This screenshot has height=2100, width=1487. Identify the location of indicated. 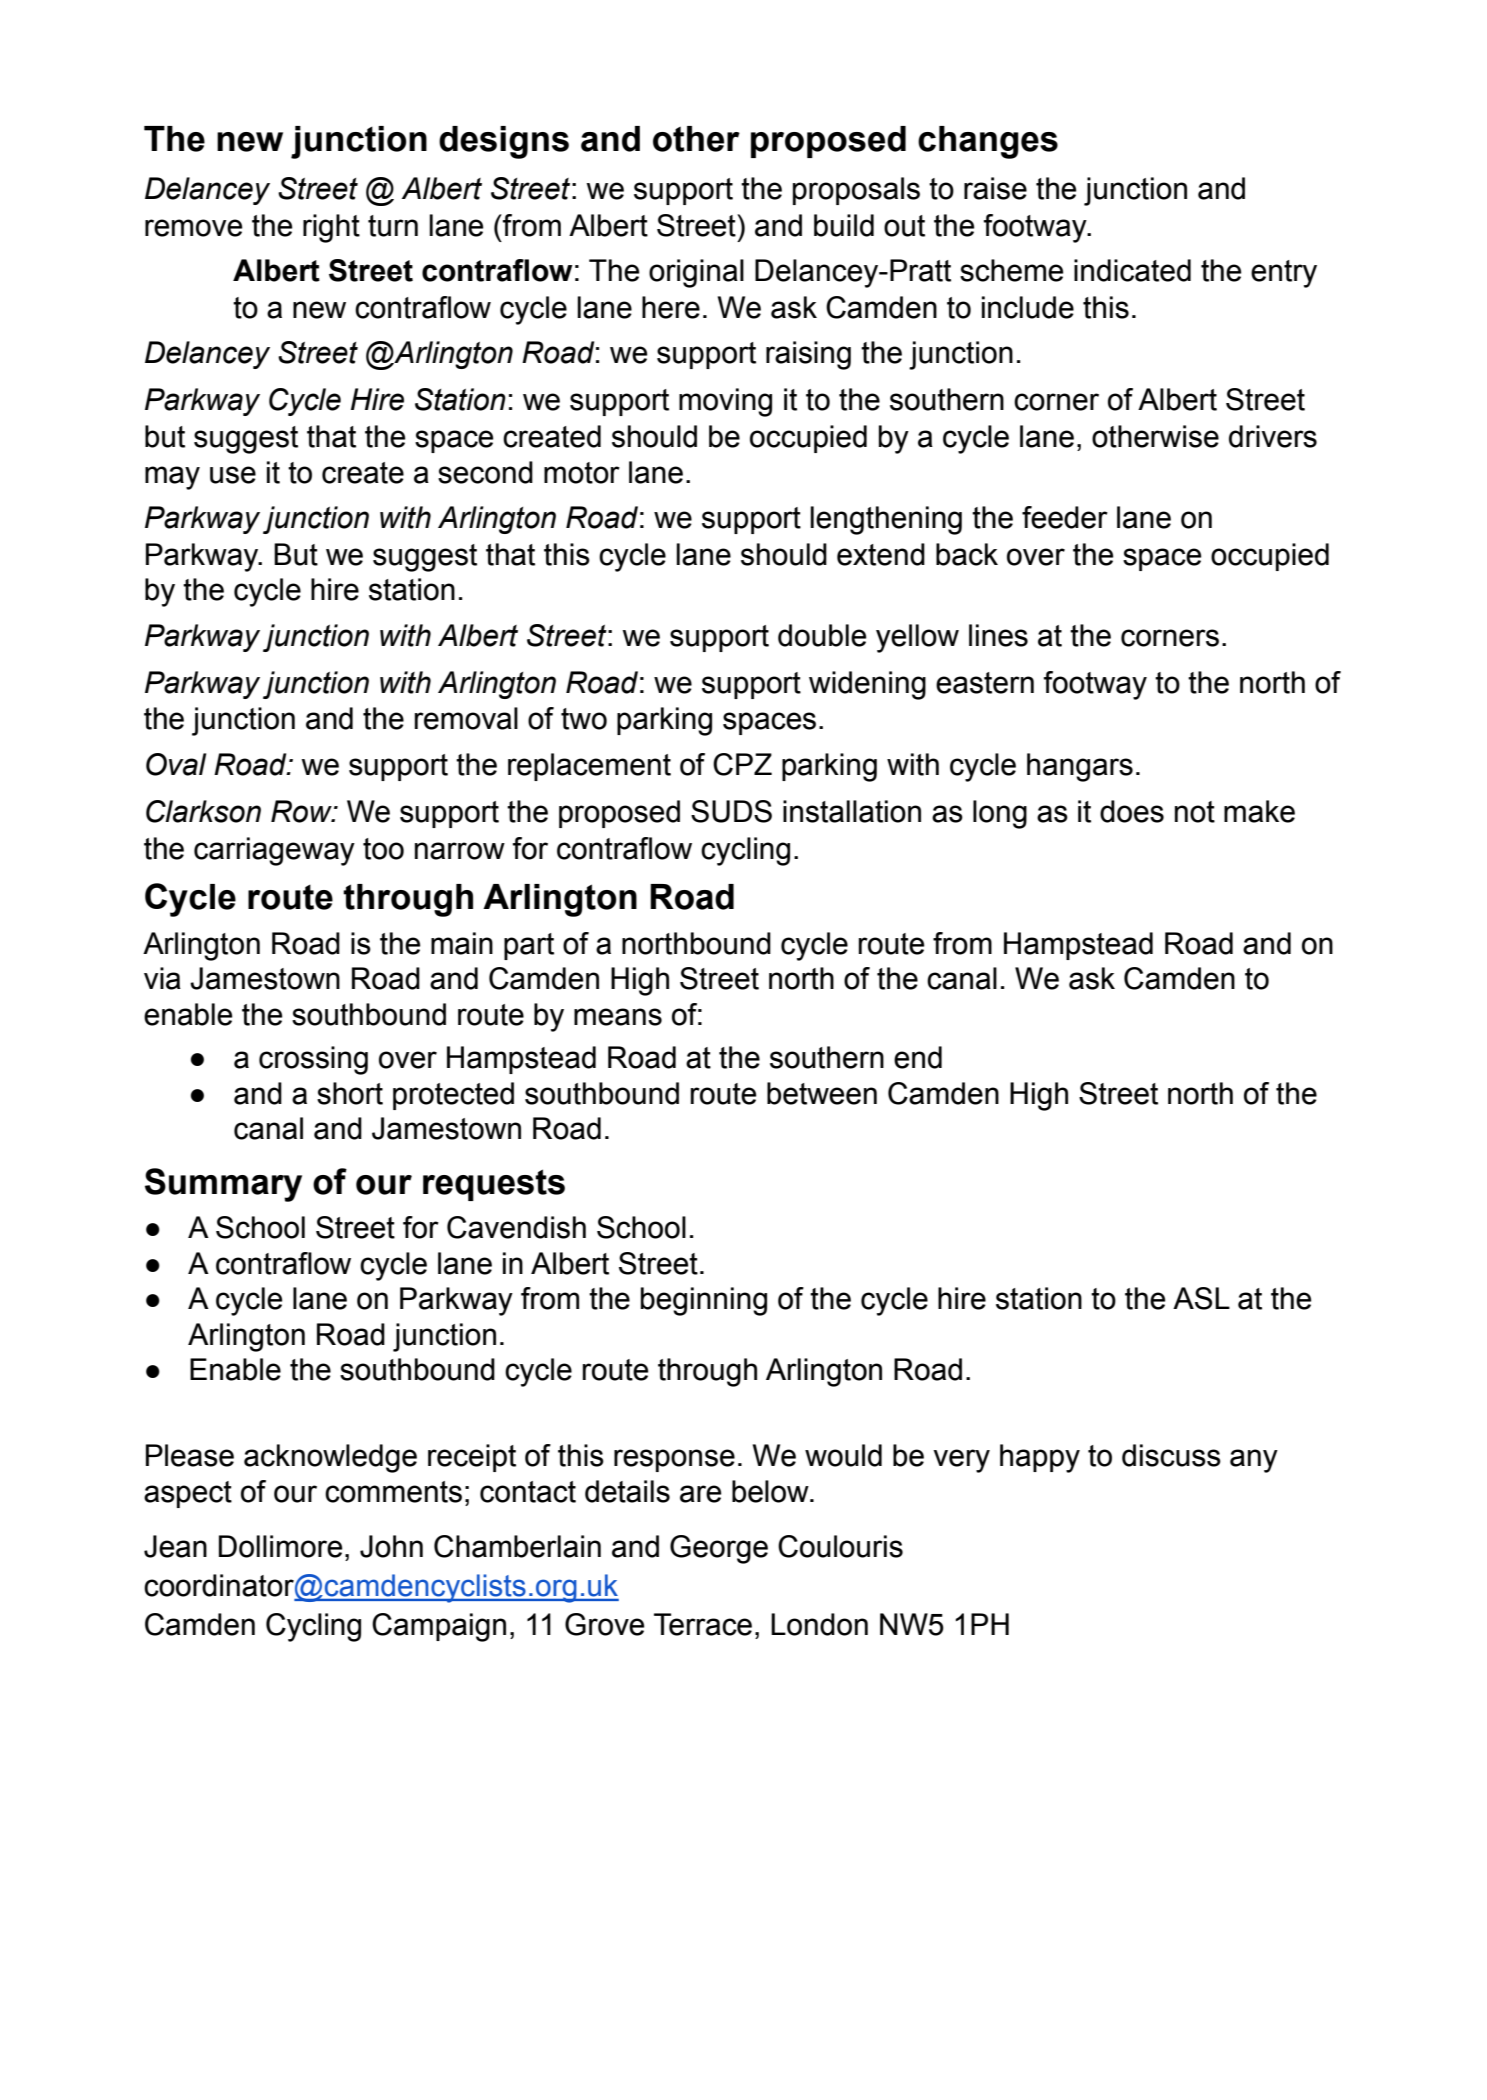
(1132, 270).
